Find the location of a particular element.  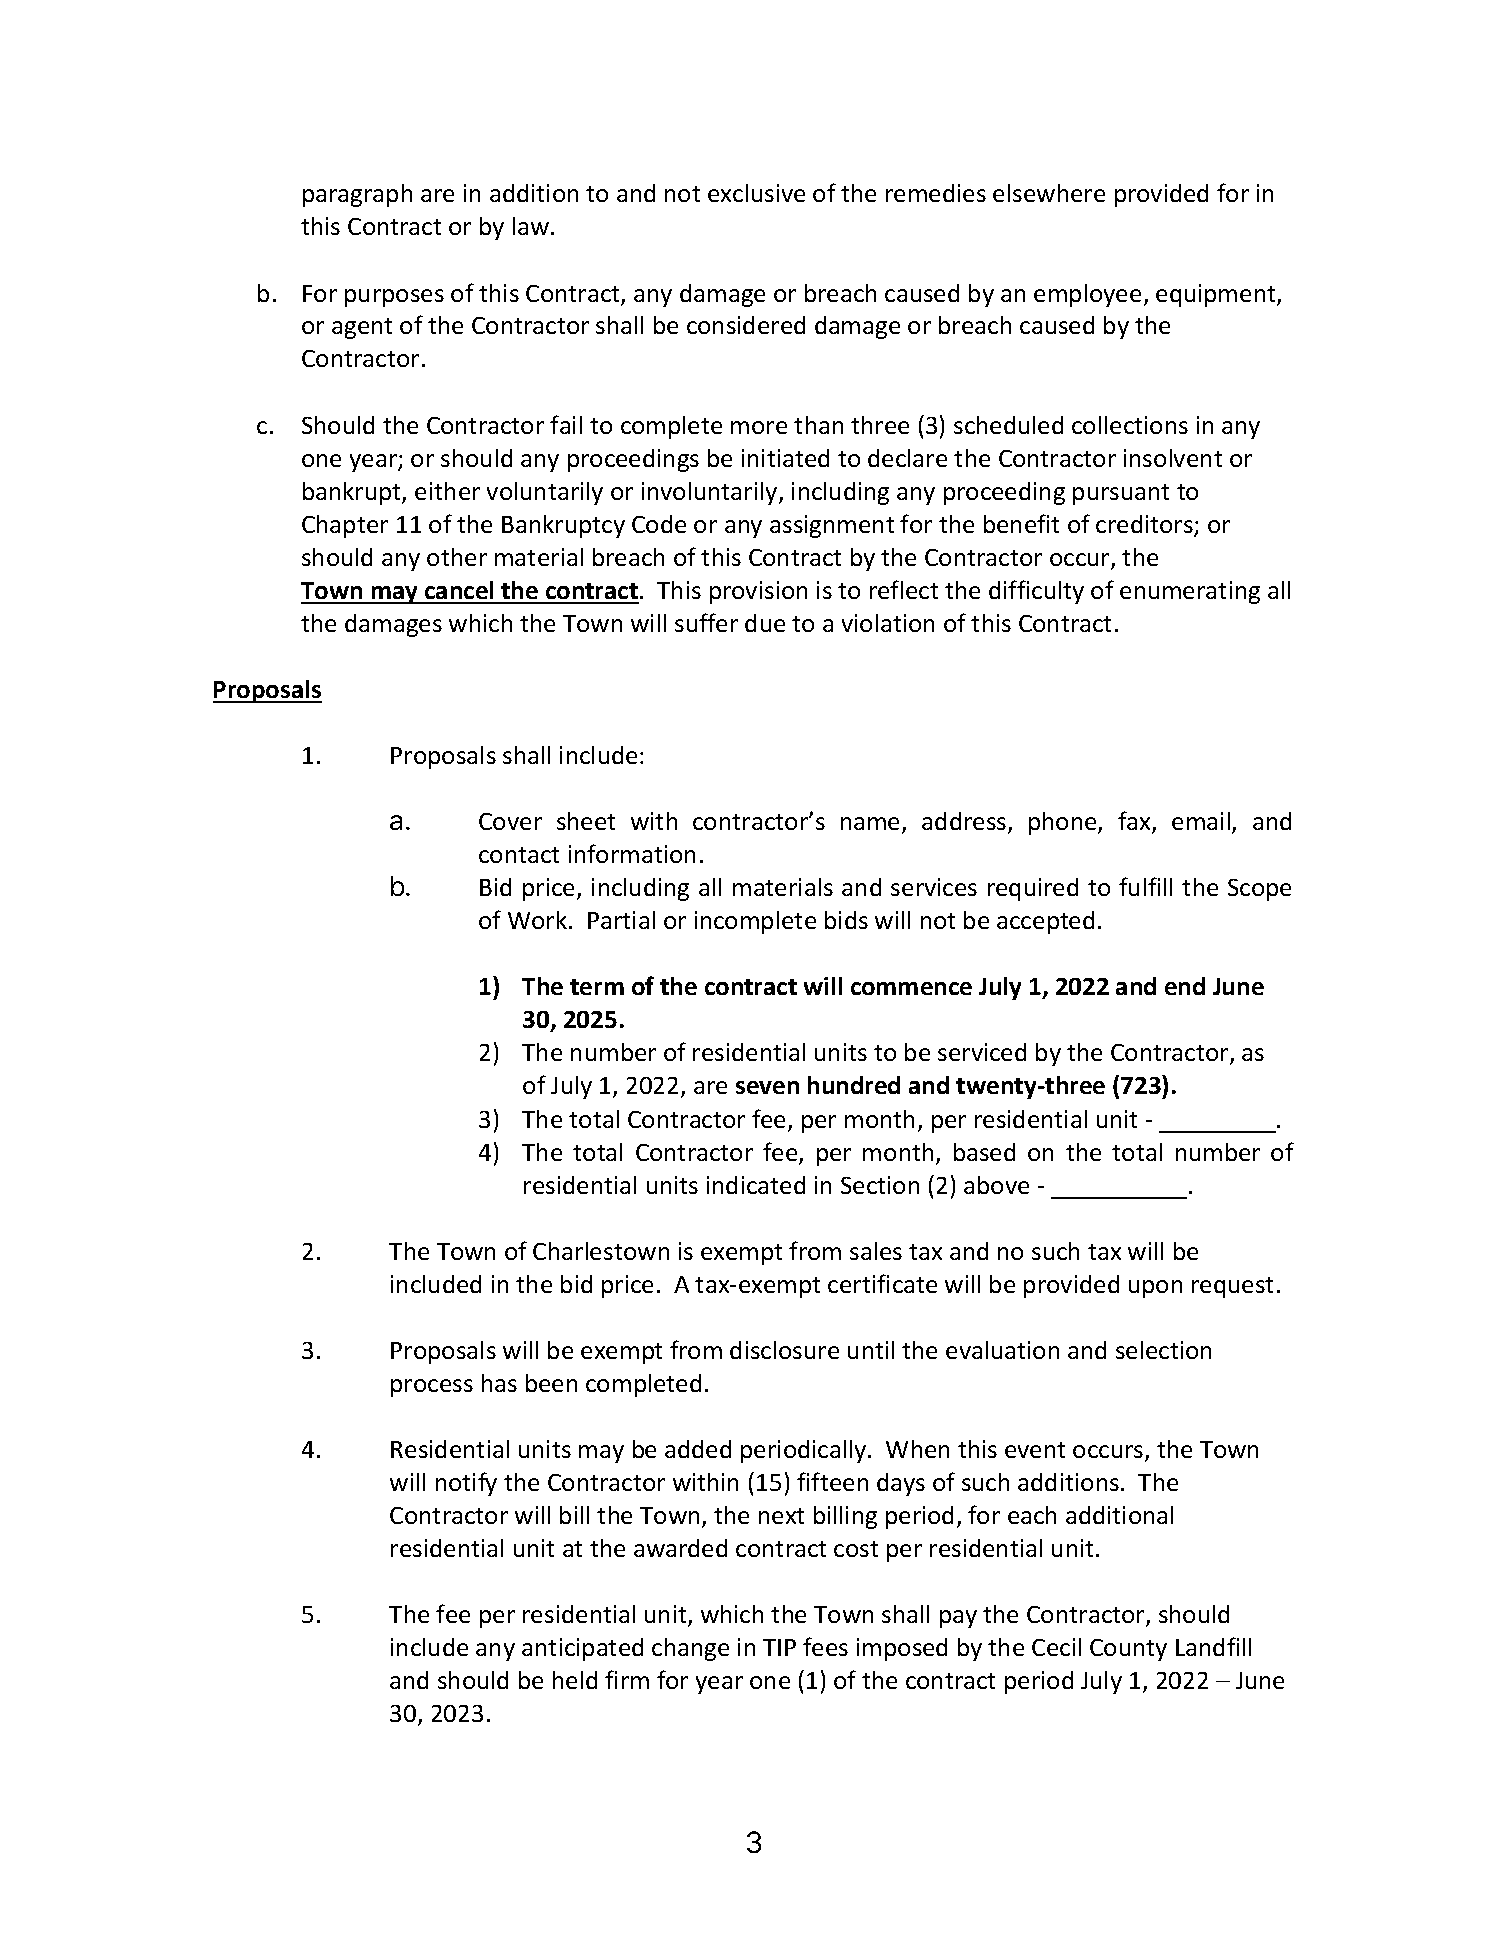

indicated is located at coordinates (756, 1185).
